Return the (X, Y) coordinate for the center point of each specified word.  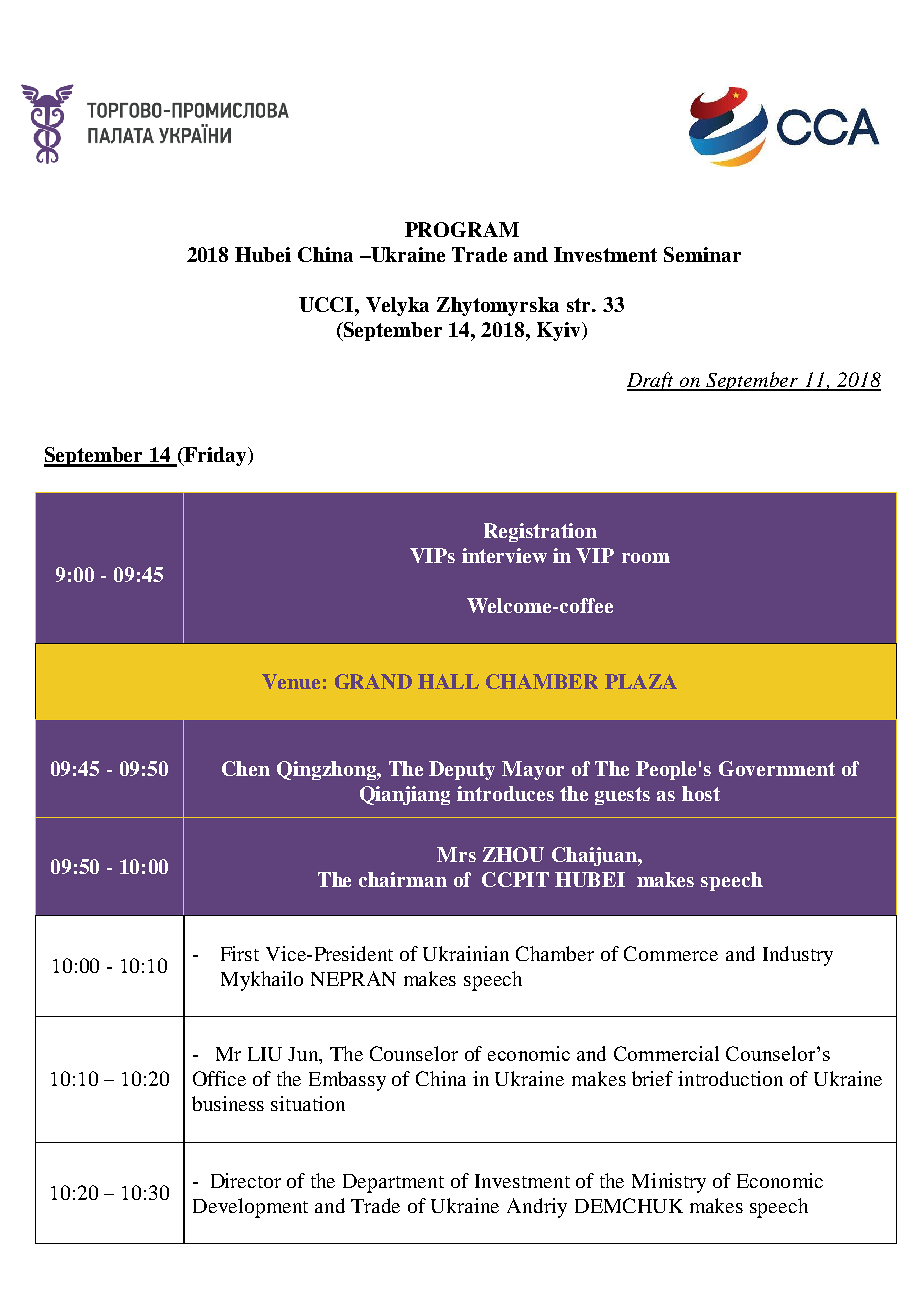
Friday (214, 456)
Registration (540, 532)
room (646, 558)
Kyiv (560, 331)
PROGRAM (462, 229)
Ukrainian (466, 953)
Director (246, 1180)
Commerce (671, 953)
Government (777, 768)
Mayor (533, 770)
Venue (291, 681)
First (240, 953)
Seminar (702, 254)
